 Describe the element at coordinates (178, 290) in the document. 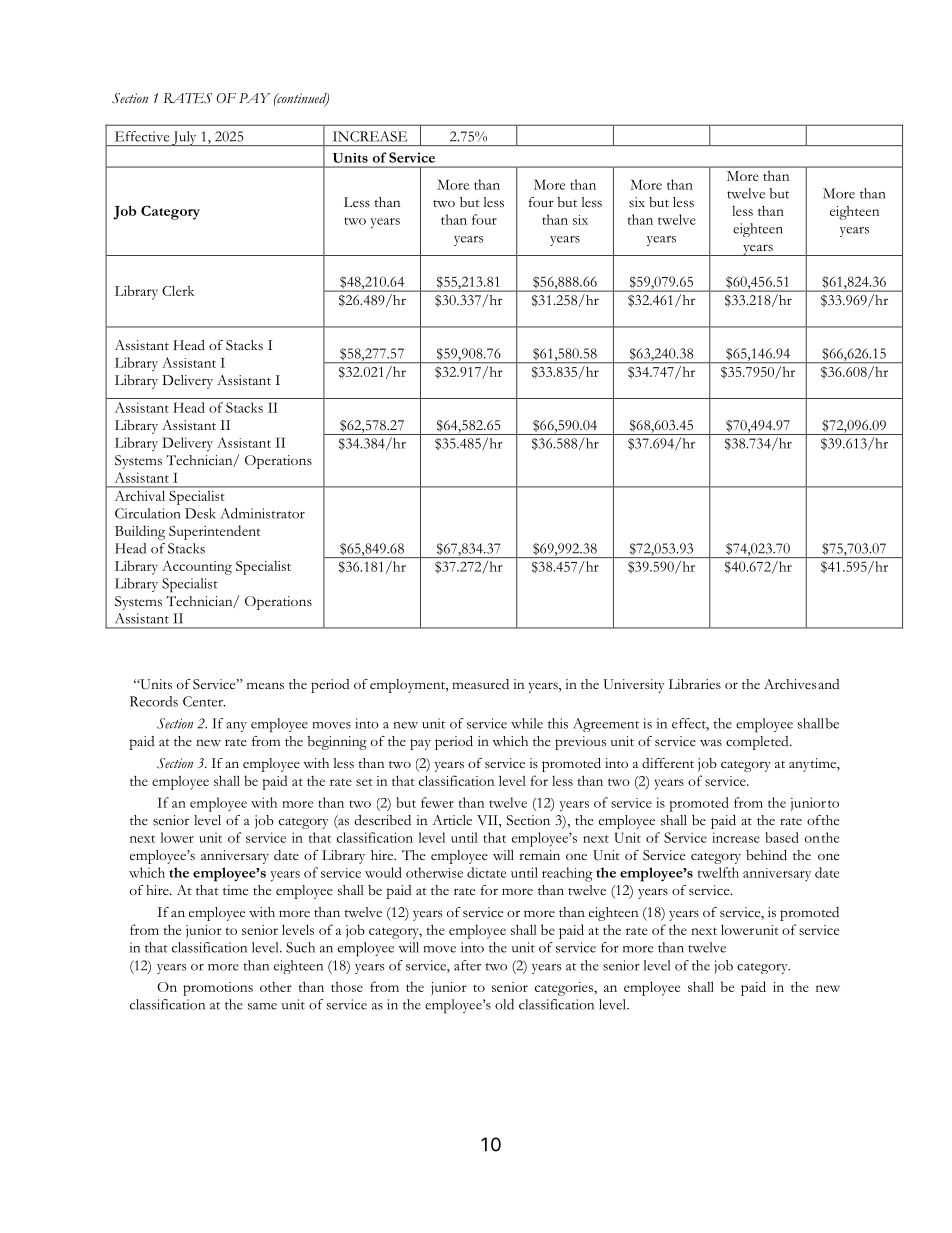

I see `Clerk` at that location.
